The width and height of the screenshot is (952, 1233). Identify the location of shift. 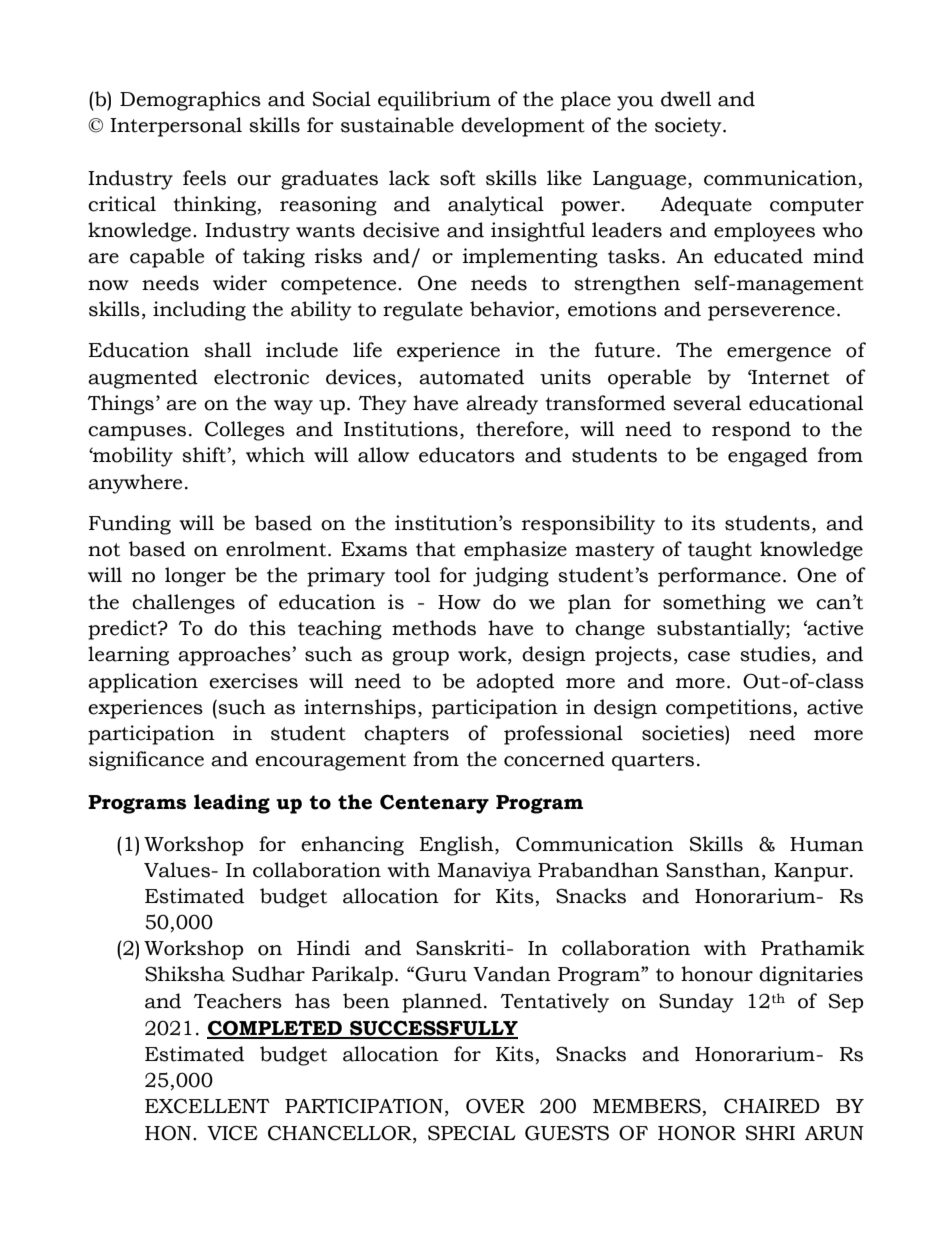
(205, 455).
